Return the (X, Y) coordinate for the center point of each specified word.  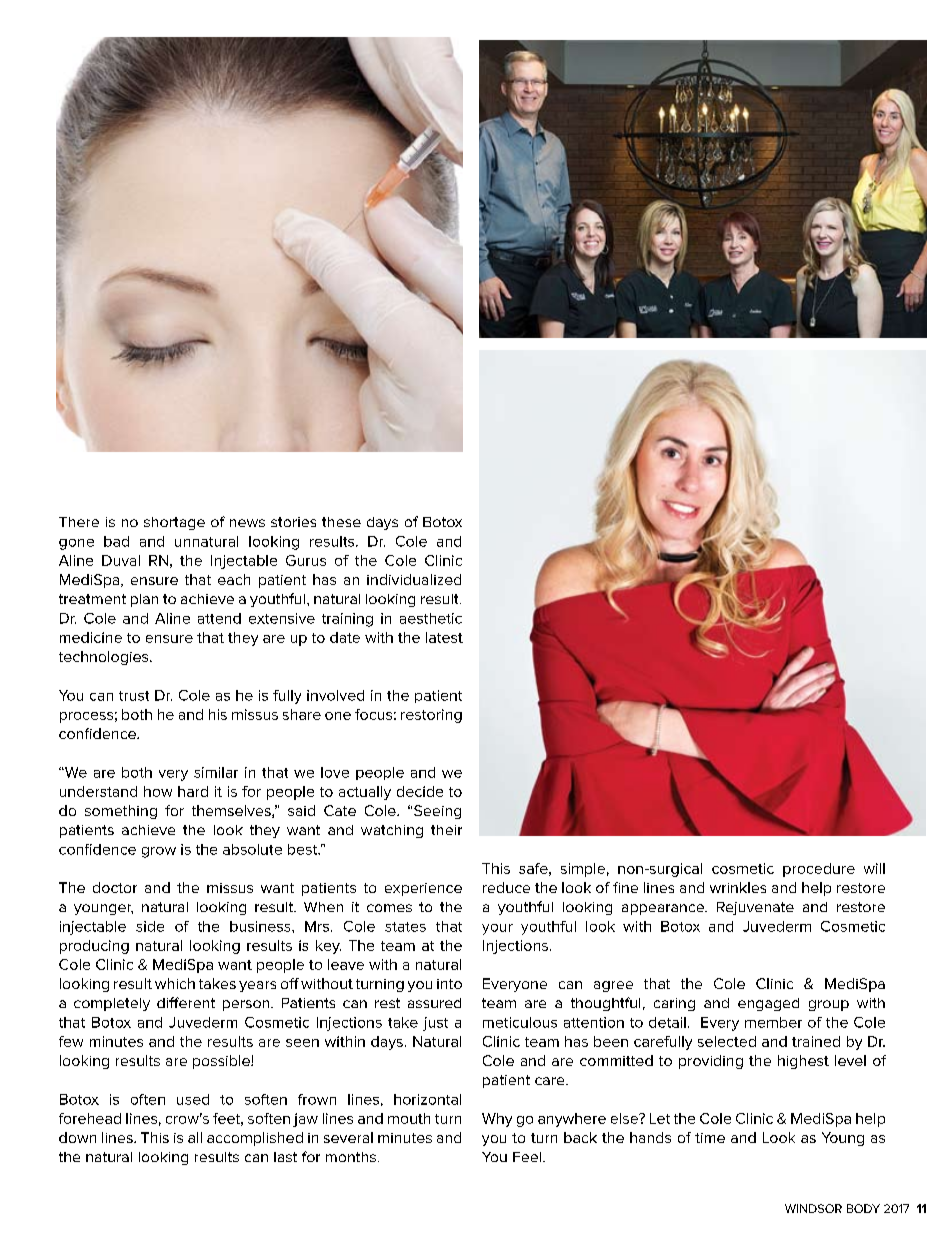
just (435, 1024)
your (497, 929)
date (345, 637)
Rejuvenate (755, 908)
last (285, 1157)
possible (222, 1062)
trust (134, 696)
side (150, 926)
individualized (414, 579)
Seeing (437, 812)
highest (803, 1062)
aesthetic (431, 618)
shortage (174, 523)
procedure (819, 870)
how (158, 791)
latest (444, 637)
